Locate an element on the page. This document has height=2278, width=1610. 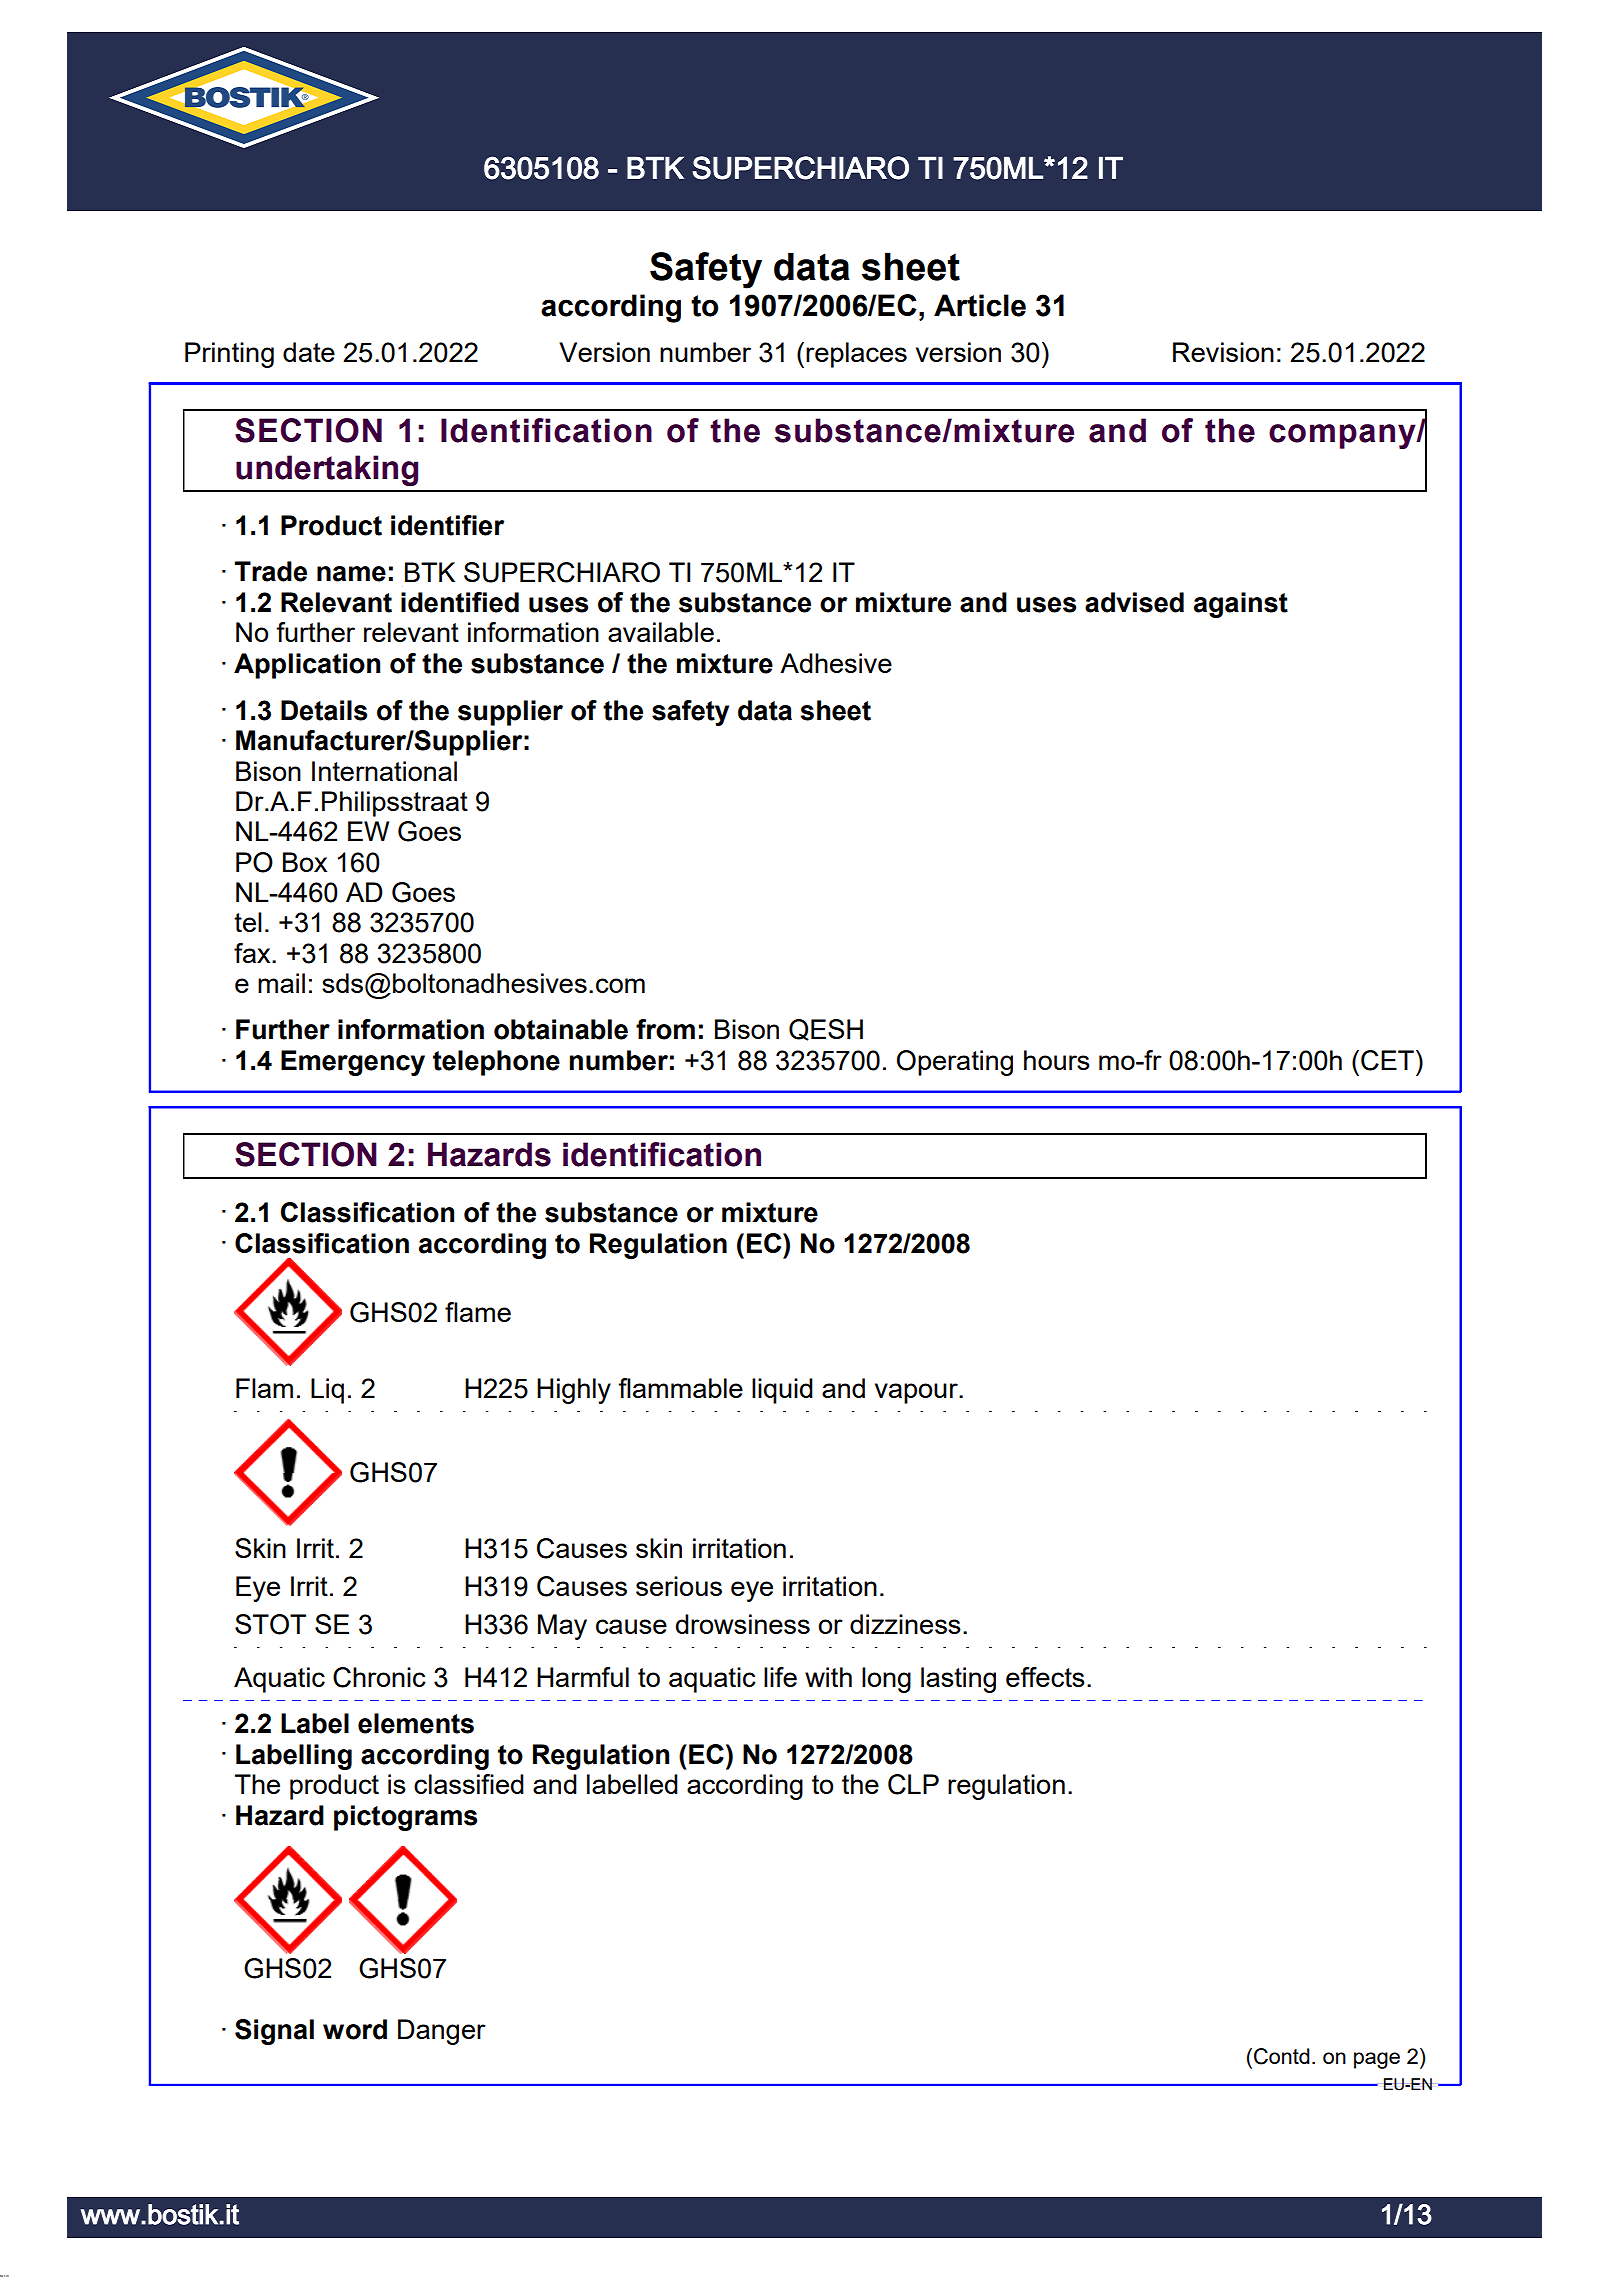
Revision is located at coordinates (1223, 352).
